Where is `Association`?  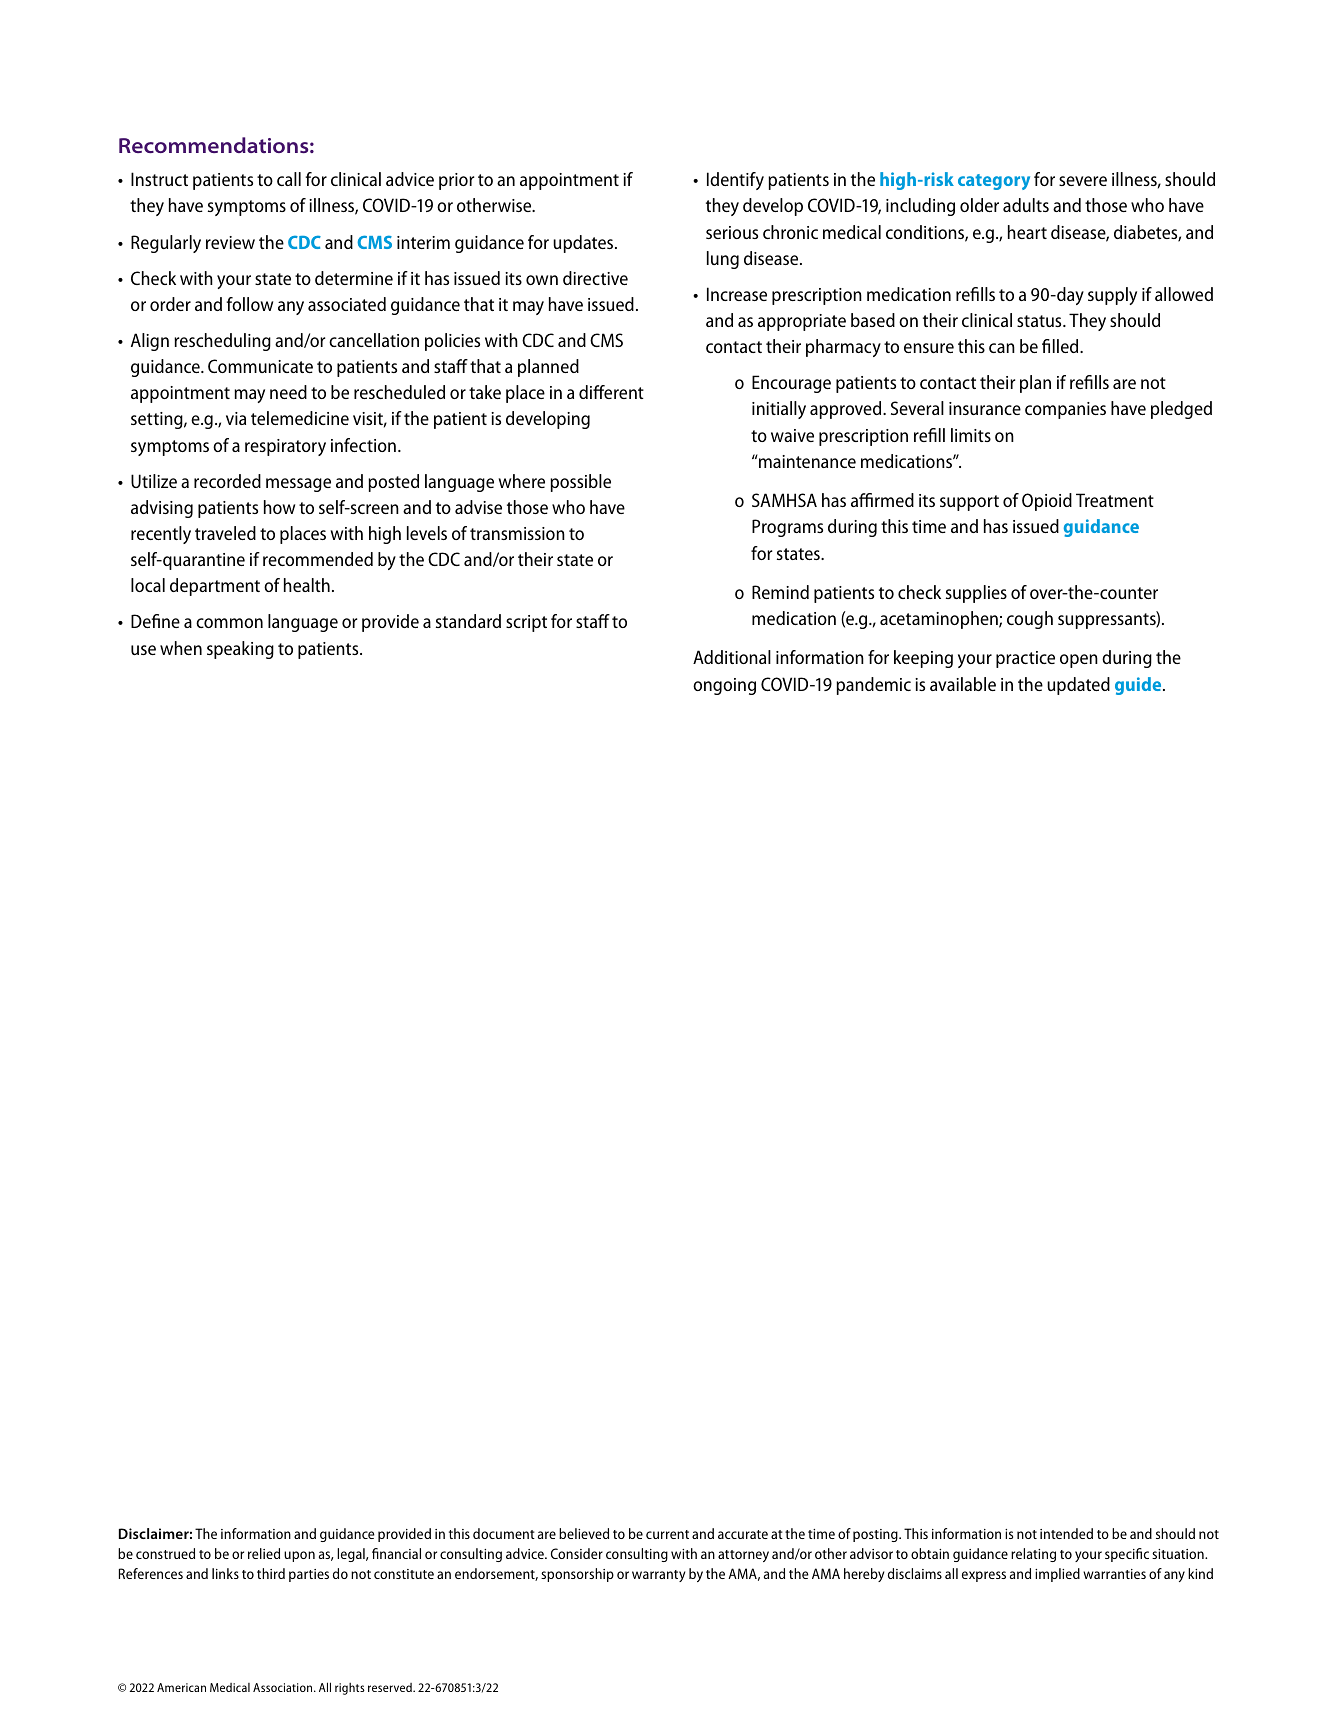 Association is located at coordinates (284, 1687).
